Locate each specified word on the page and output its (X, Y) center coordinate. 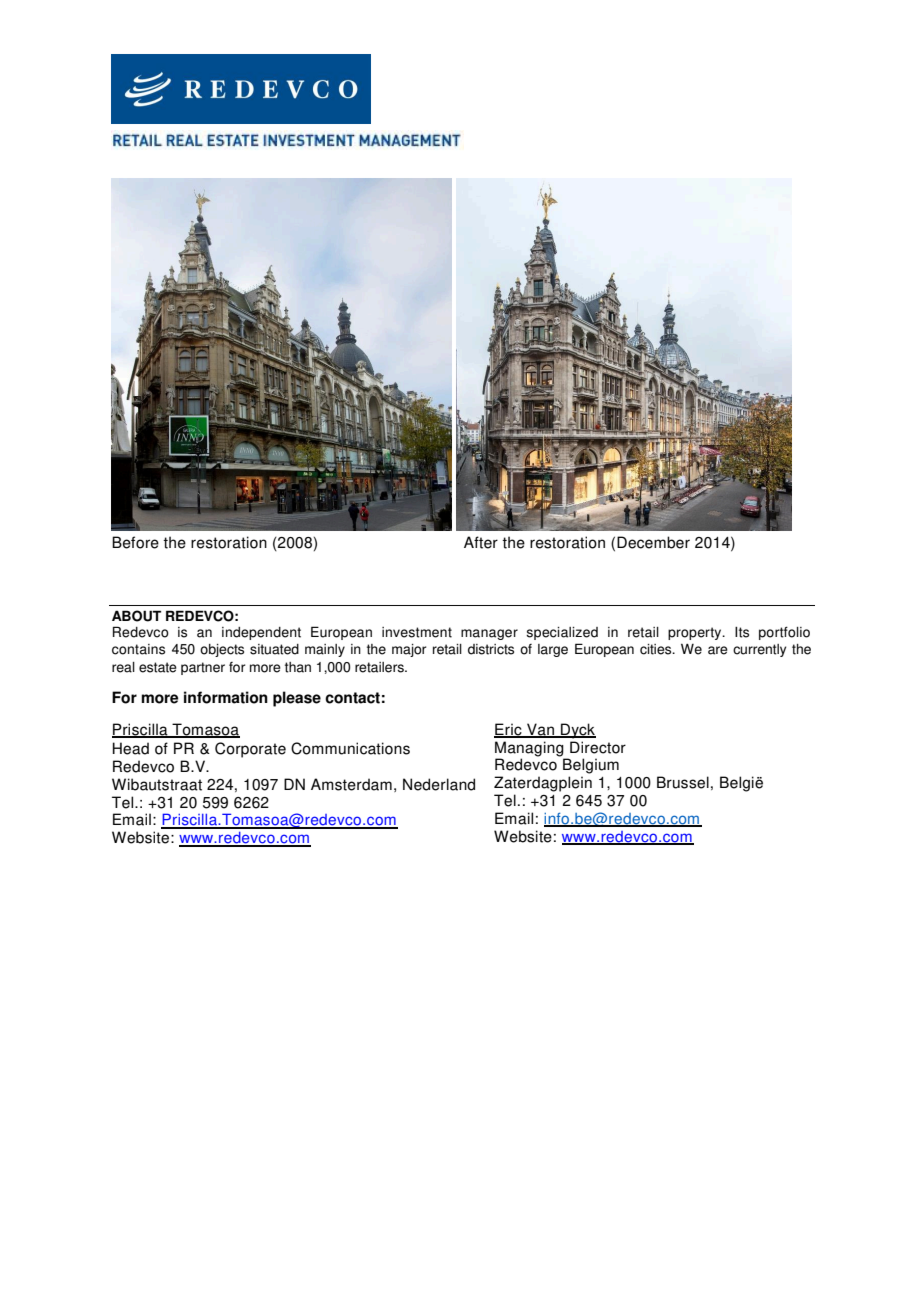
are (718, 650)
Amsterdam (351, 784)
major (409, 650)
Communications (350, 748)
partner (203, 668)
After (481, 542)
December (653, 542)
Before (135, 542)
